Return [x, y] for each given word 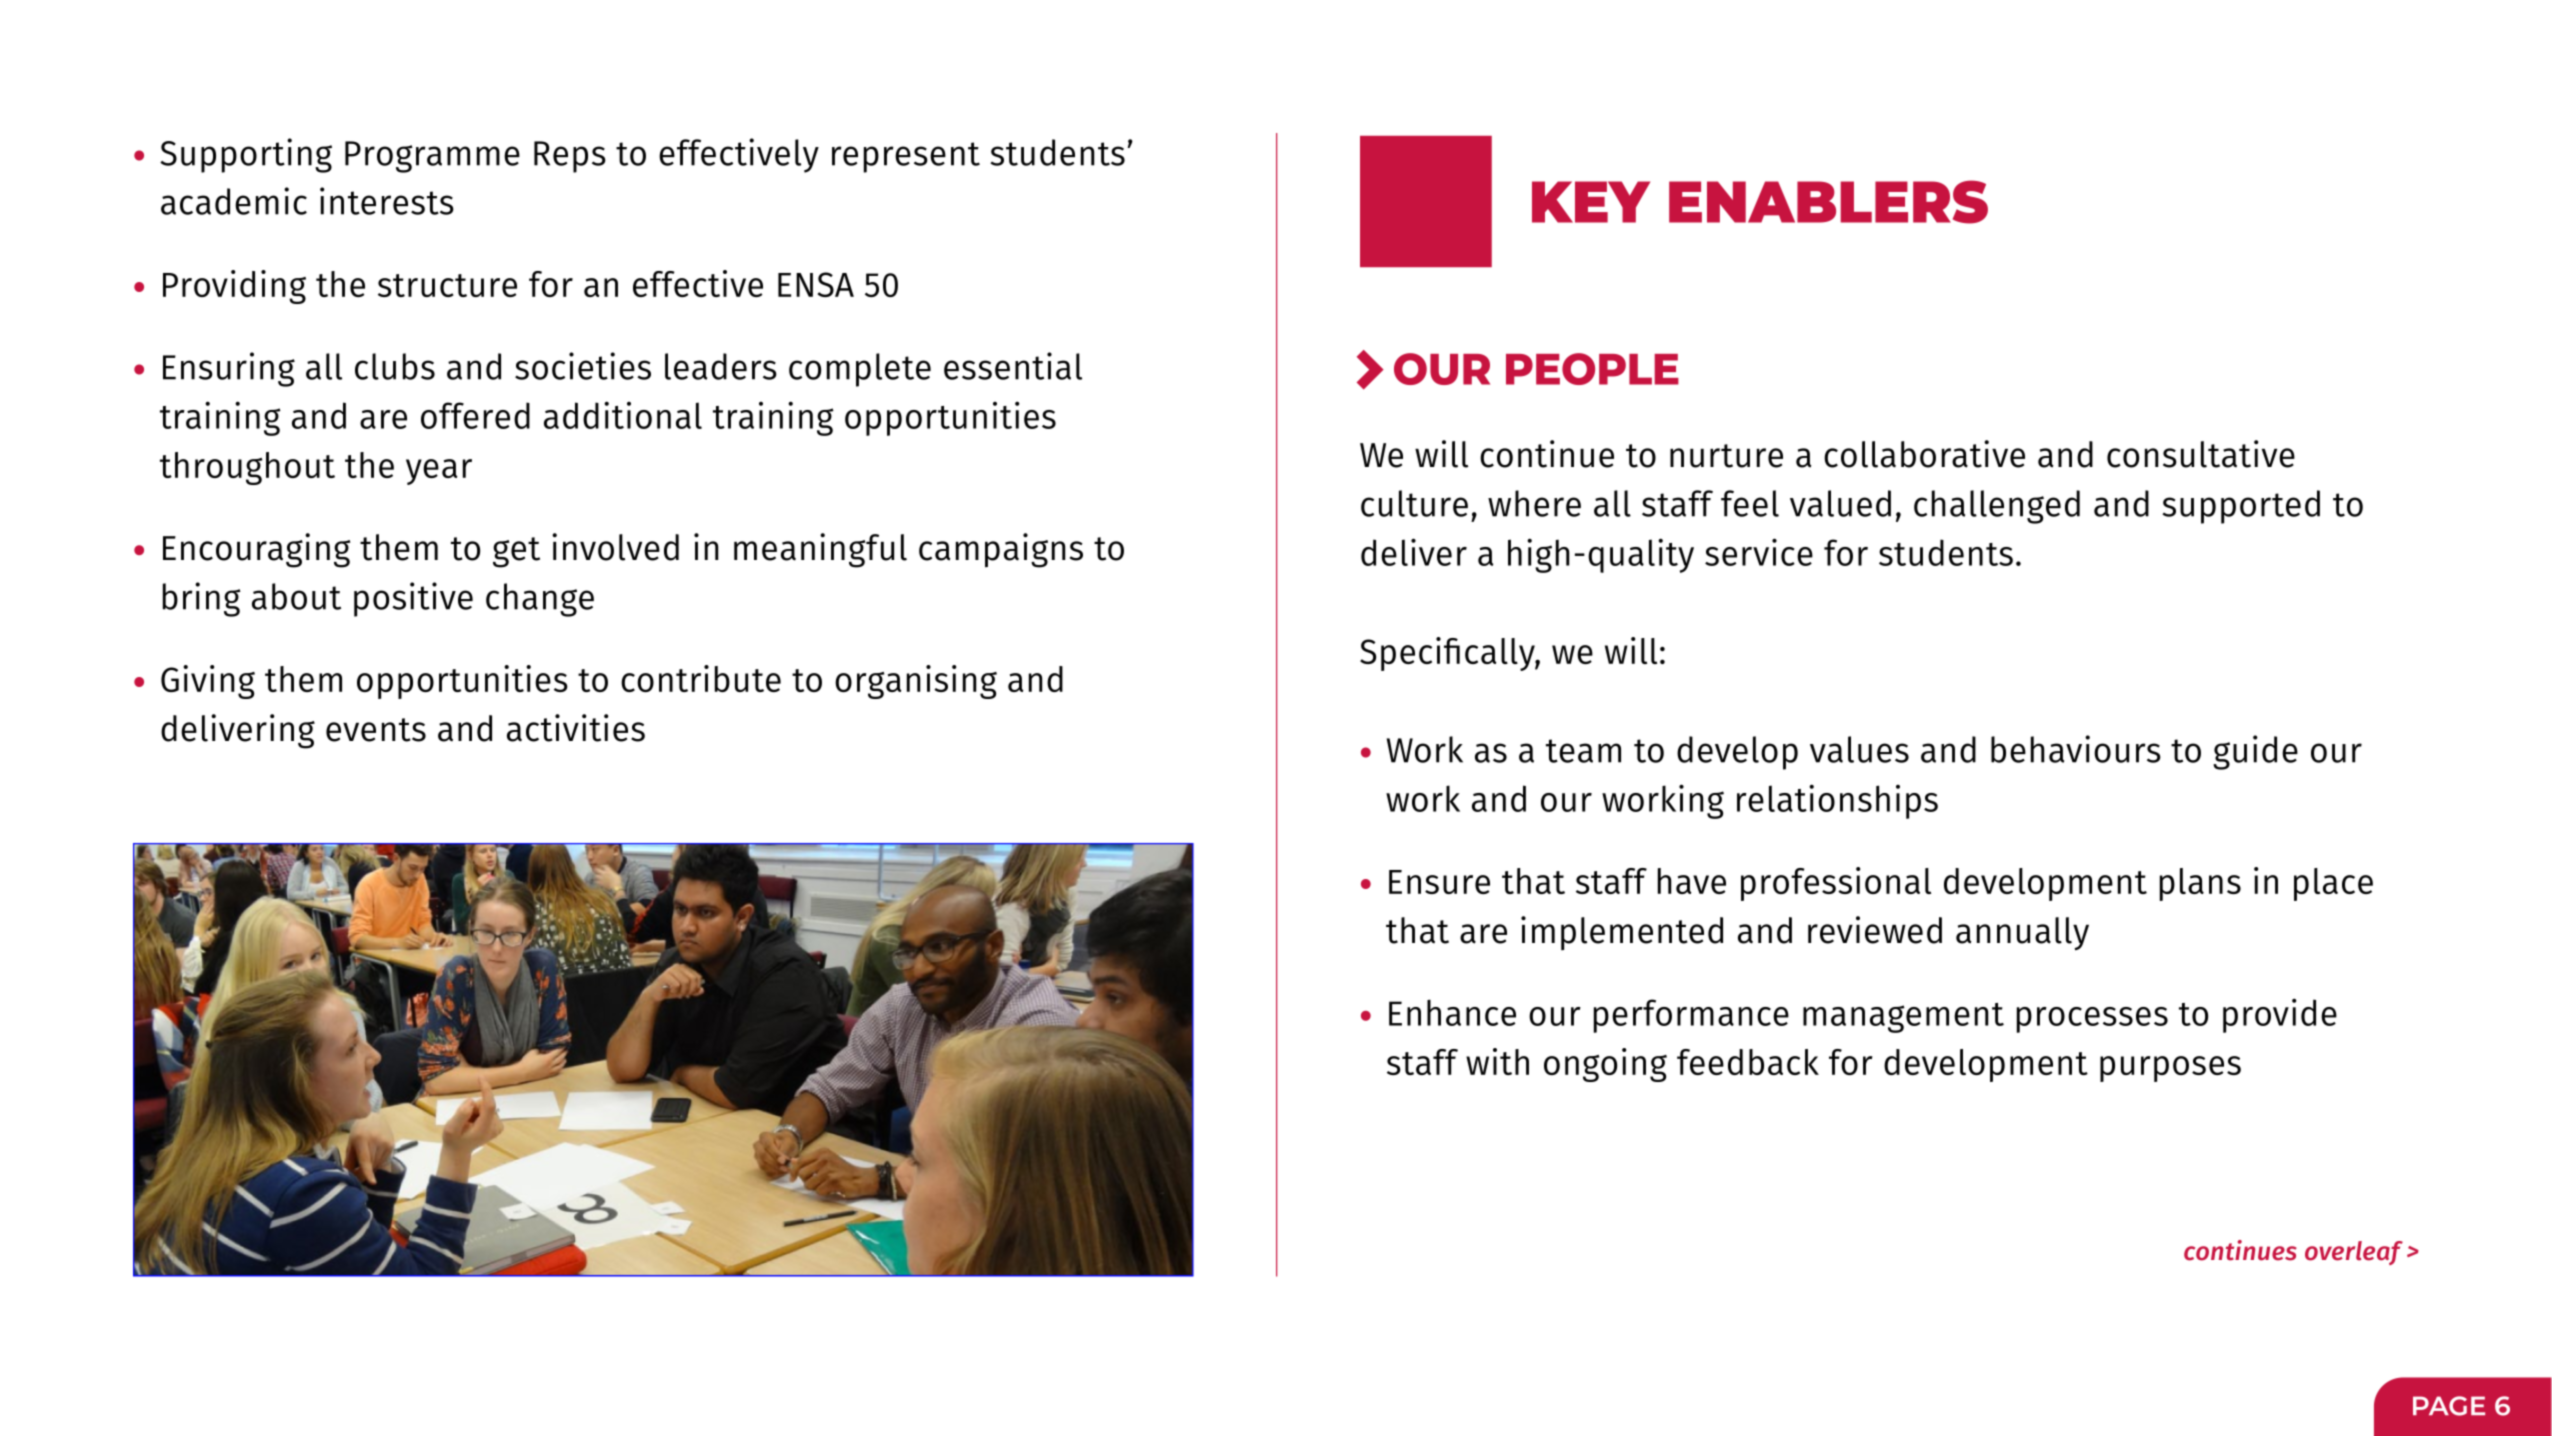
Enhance [1452, 1012]
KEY [1591, 202]
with [1497, 1061]
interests [387, 201]
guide [2255, 752]
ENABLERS [1828, 202]
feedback [1748, 1062]
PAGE [2449, 1406]
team [1583, 751]
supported [2241, 507]
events [376, 730]
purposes [2170, 1069]
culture [1414, 503]
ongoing [1605, 1065]
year [439, 472]
